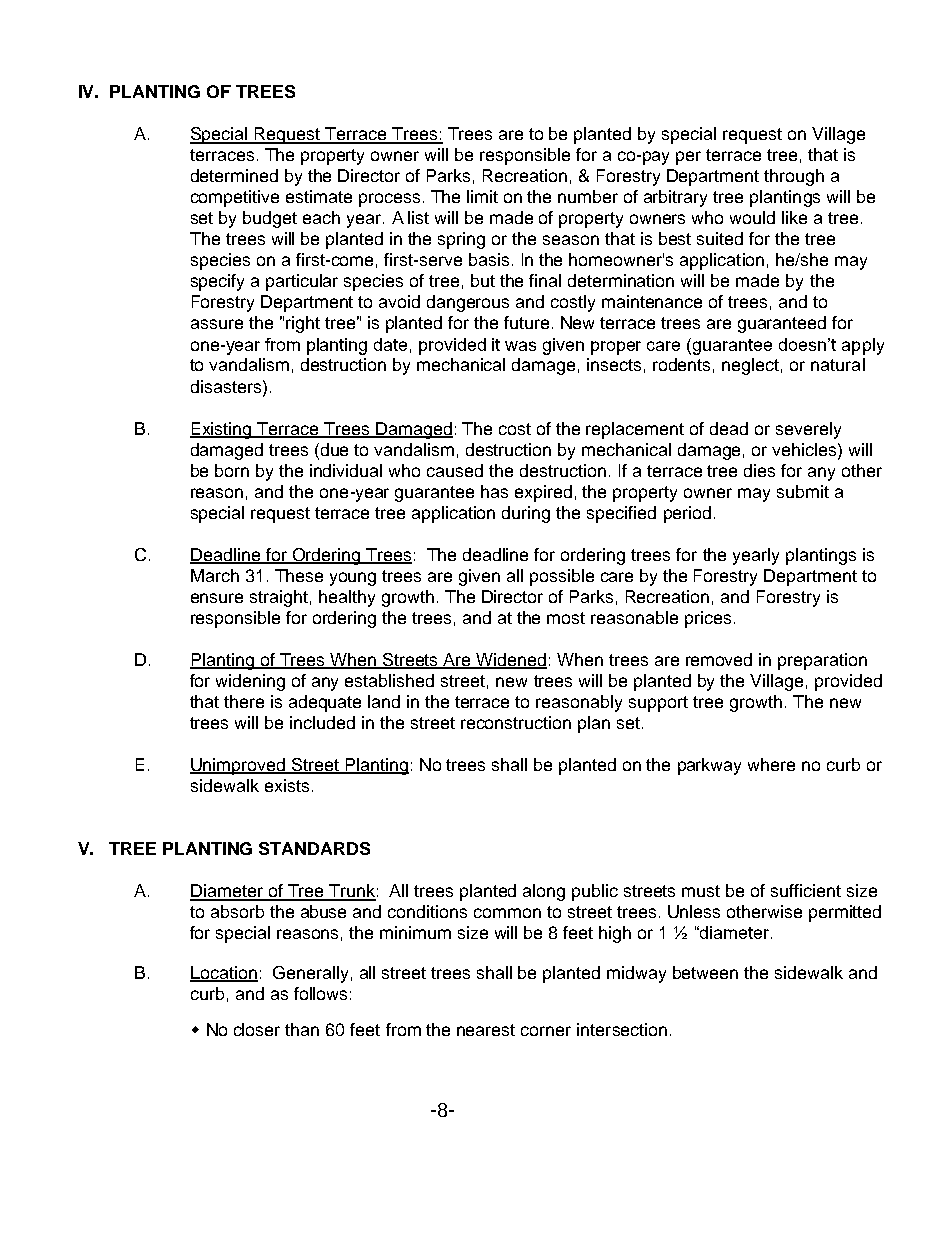 This screenshot has width=952, height=1233. I want to click on prices, so click(708, 619).
